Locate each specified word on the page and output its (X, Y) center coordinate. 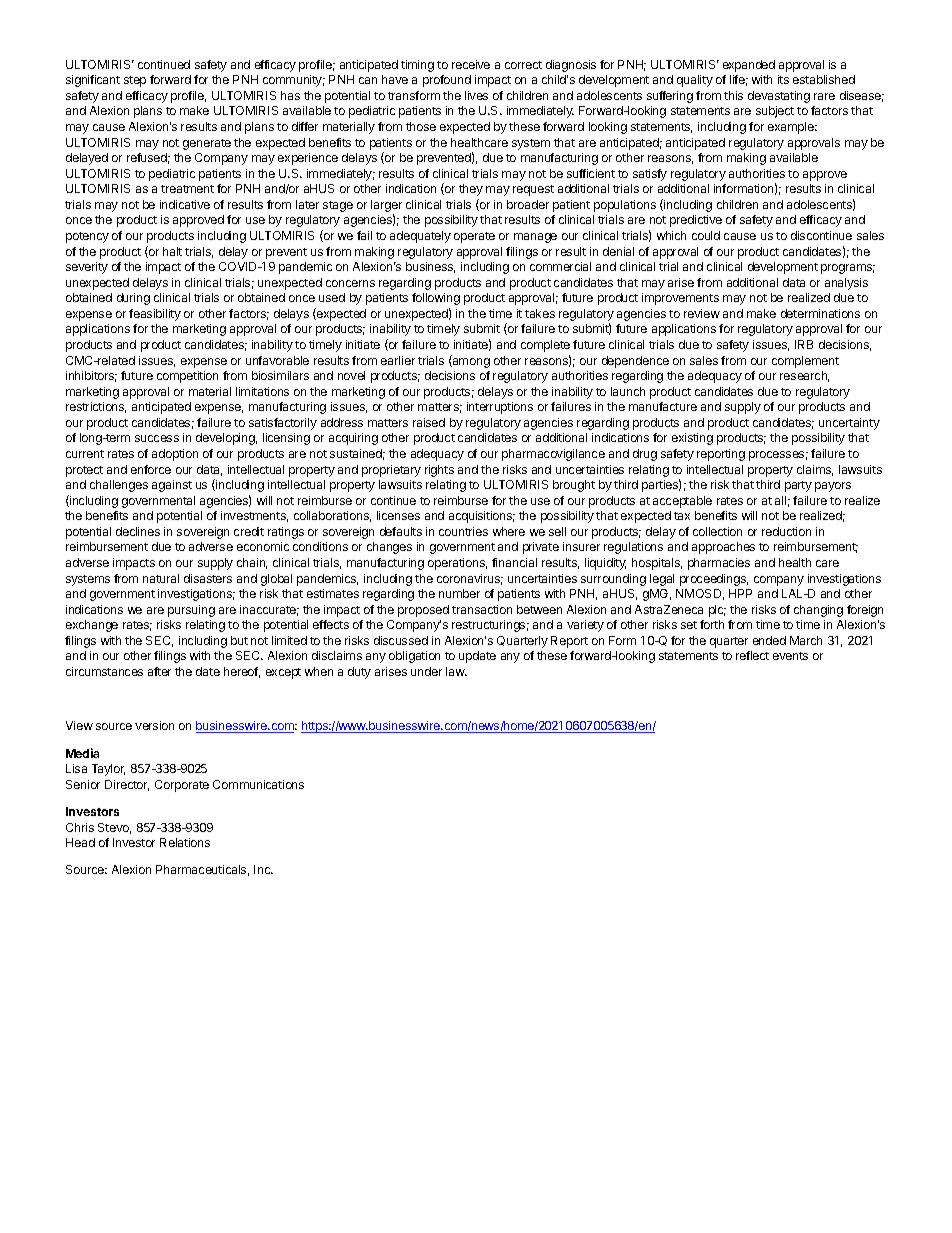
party (798, 486)
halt (172, 251)
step (135, 81)
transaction (482, 609)
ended (769, 640)
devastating (779, 97)
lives (476, 95)
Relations (185, 842)
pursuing (191, 611)
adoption (175, 455)
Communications (258, 784)
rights (439, 471)
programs (848, 269)
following (436, 299)
